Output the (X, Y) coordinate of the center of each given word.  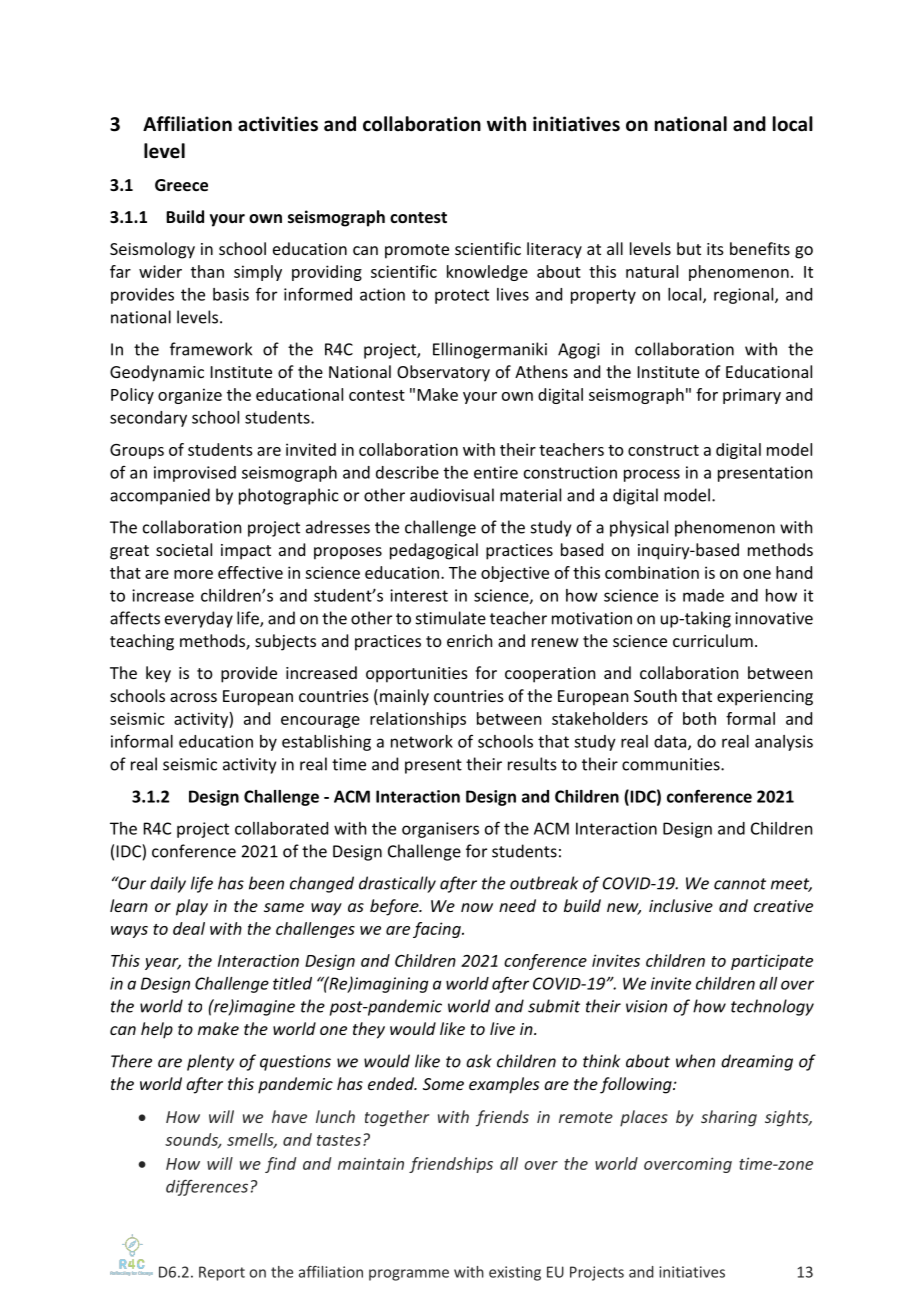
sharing (729, 1118)
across (193, 697)
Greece (181, 185)
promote (417, 251)
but (689, 248)
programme (409, 1275)
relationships (418, 720)
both (699, 718)
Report (222, 1273)
